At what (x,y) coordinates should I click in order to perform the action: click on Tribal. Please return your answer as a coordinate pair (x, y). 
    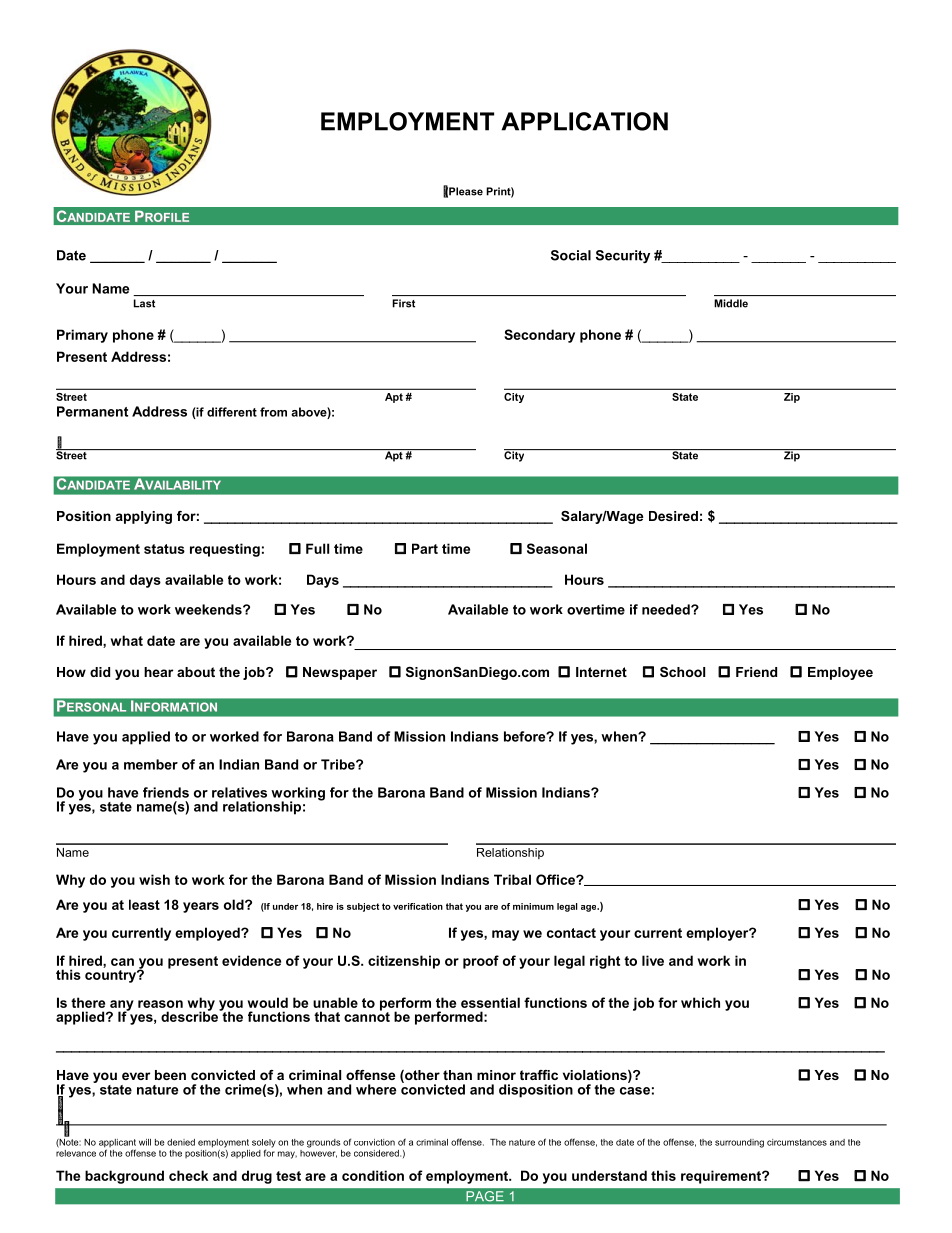
    Looking at the image, I should click on (512, 879).
